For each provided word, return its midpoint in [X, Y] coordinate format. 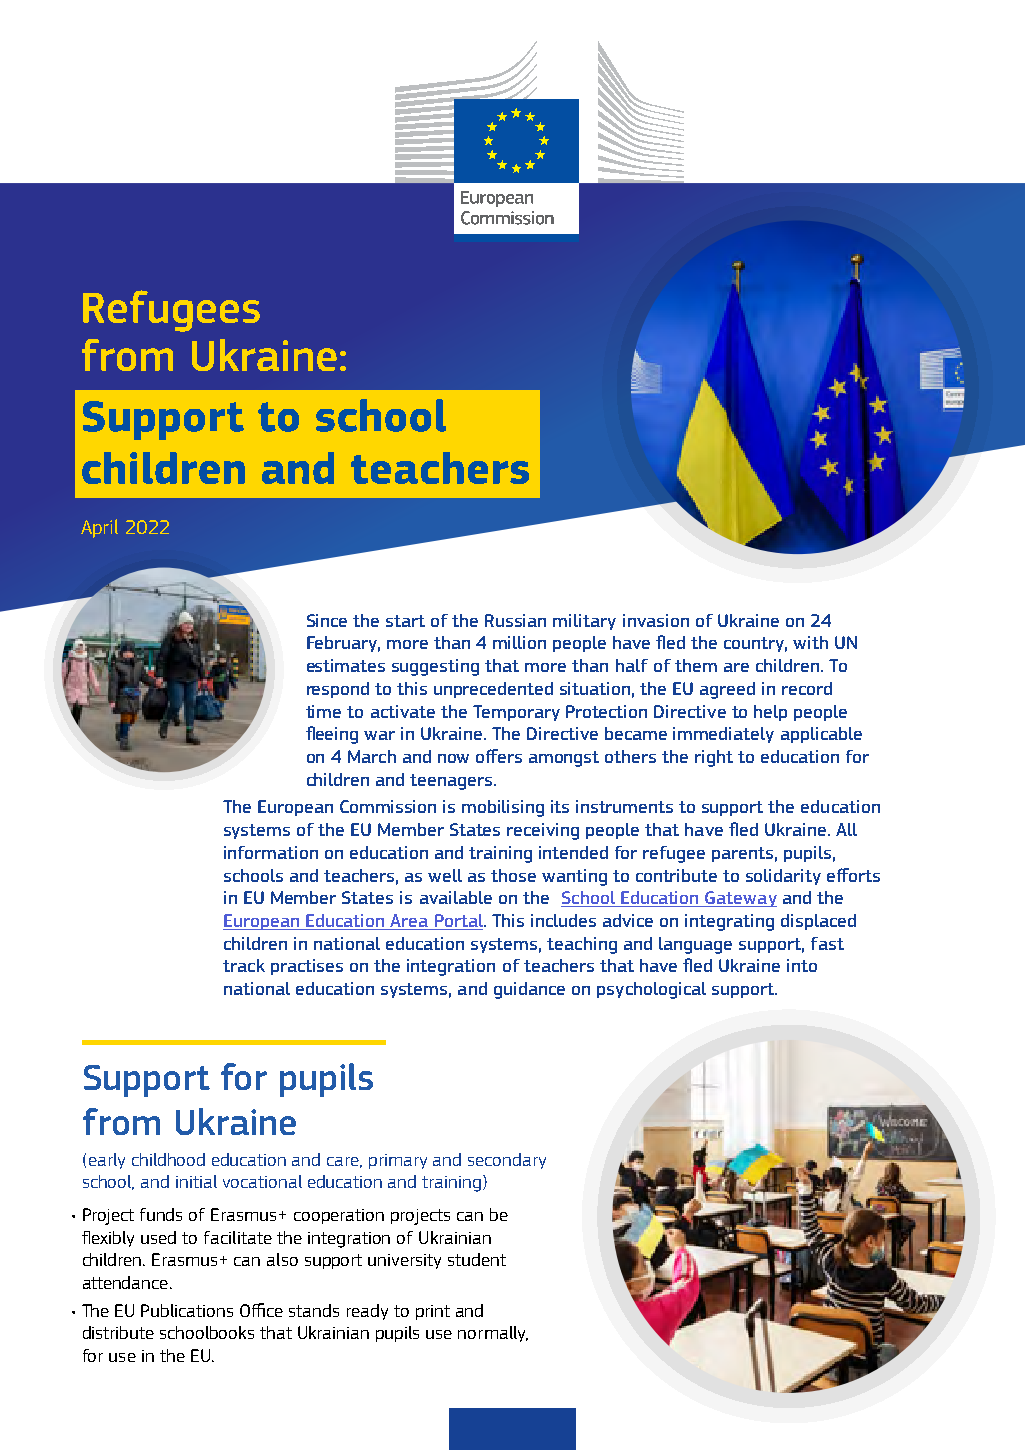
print [433, 1312]
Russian [515, 620]
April [99, 528]
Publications [187, 1310]
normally [493, 1334]
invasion [656, 620]
